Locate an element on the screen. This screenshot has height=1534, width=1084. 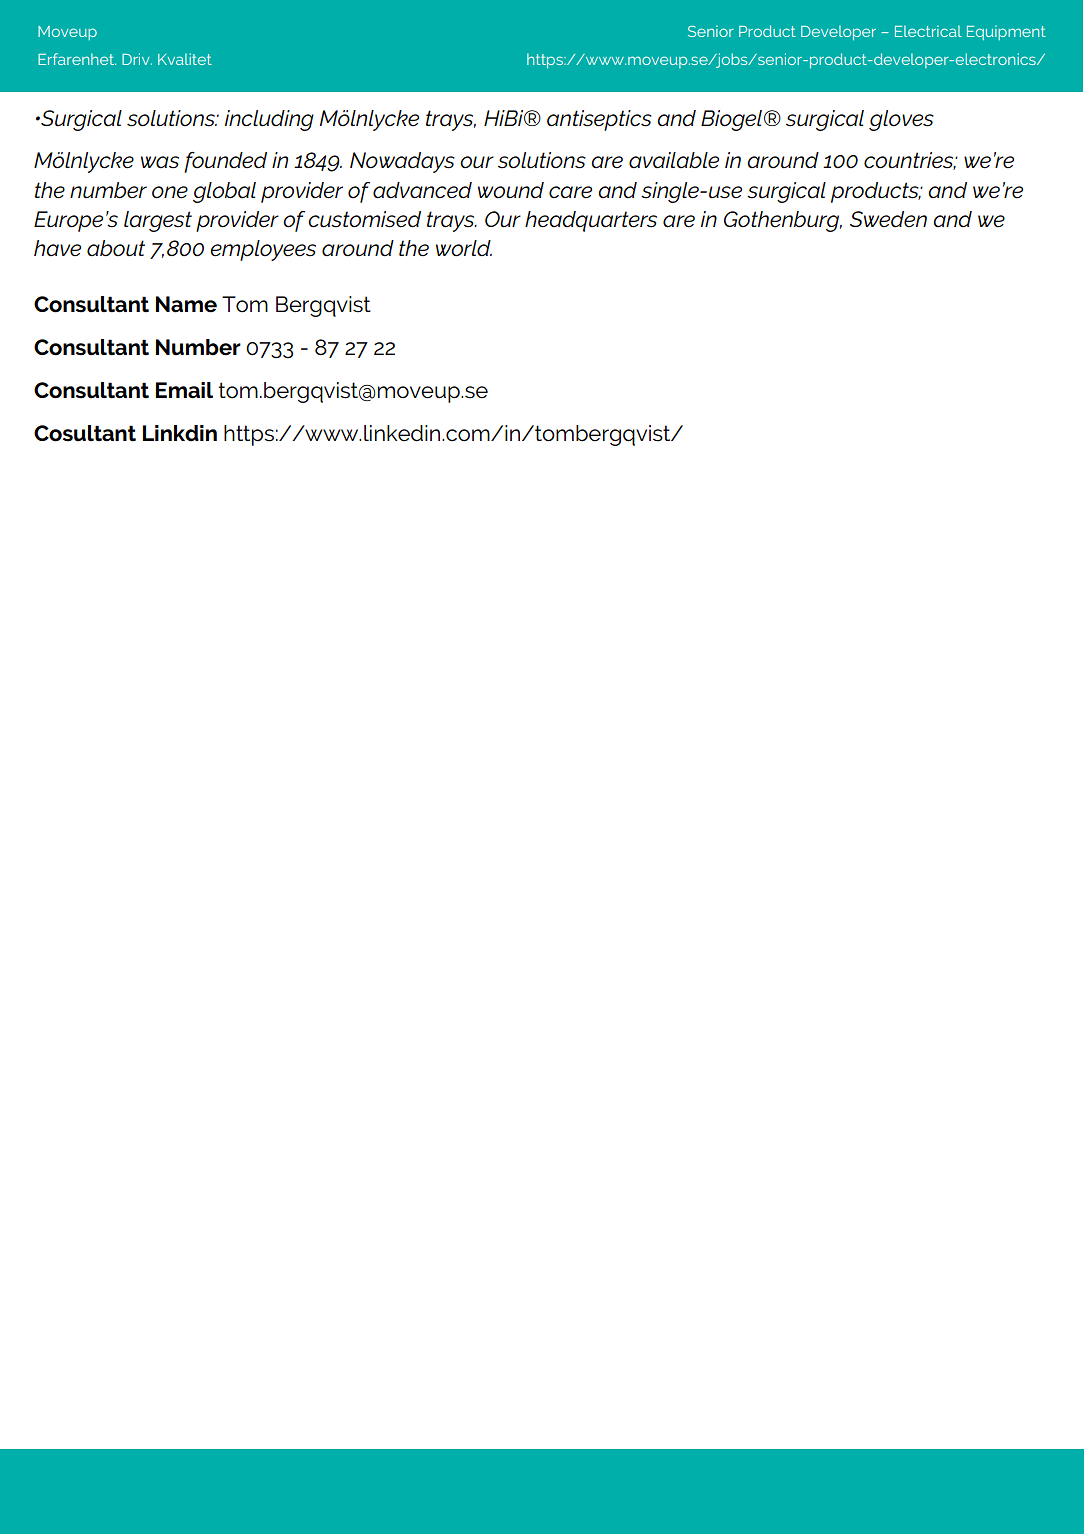
Electrical is located at coordinates (928, 31).
